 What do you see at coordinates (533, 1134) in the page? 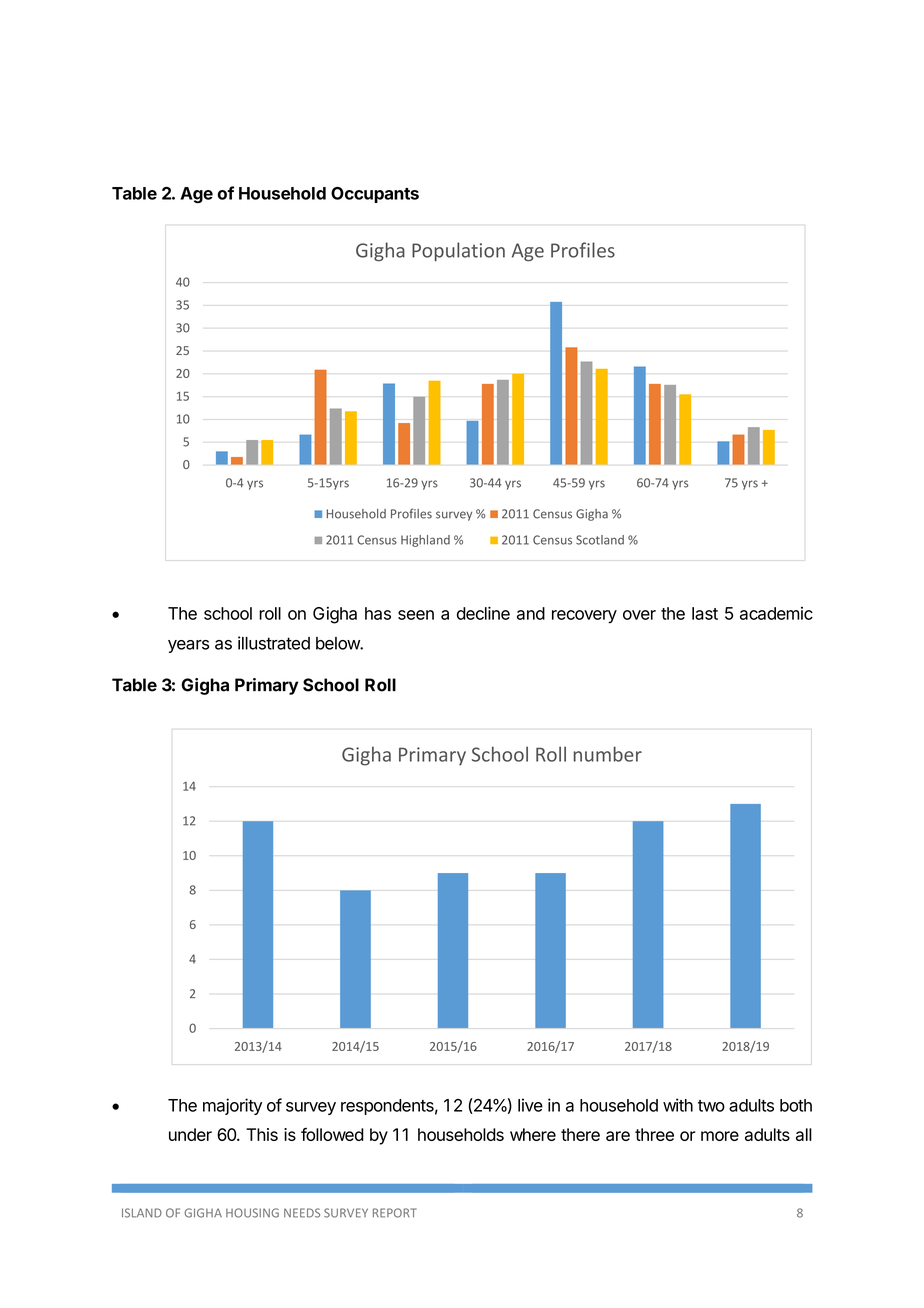
I see `where` at bounding box center [533, 1134].
